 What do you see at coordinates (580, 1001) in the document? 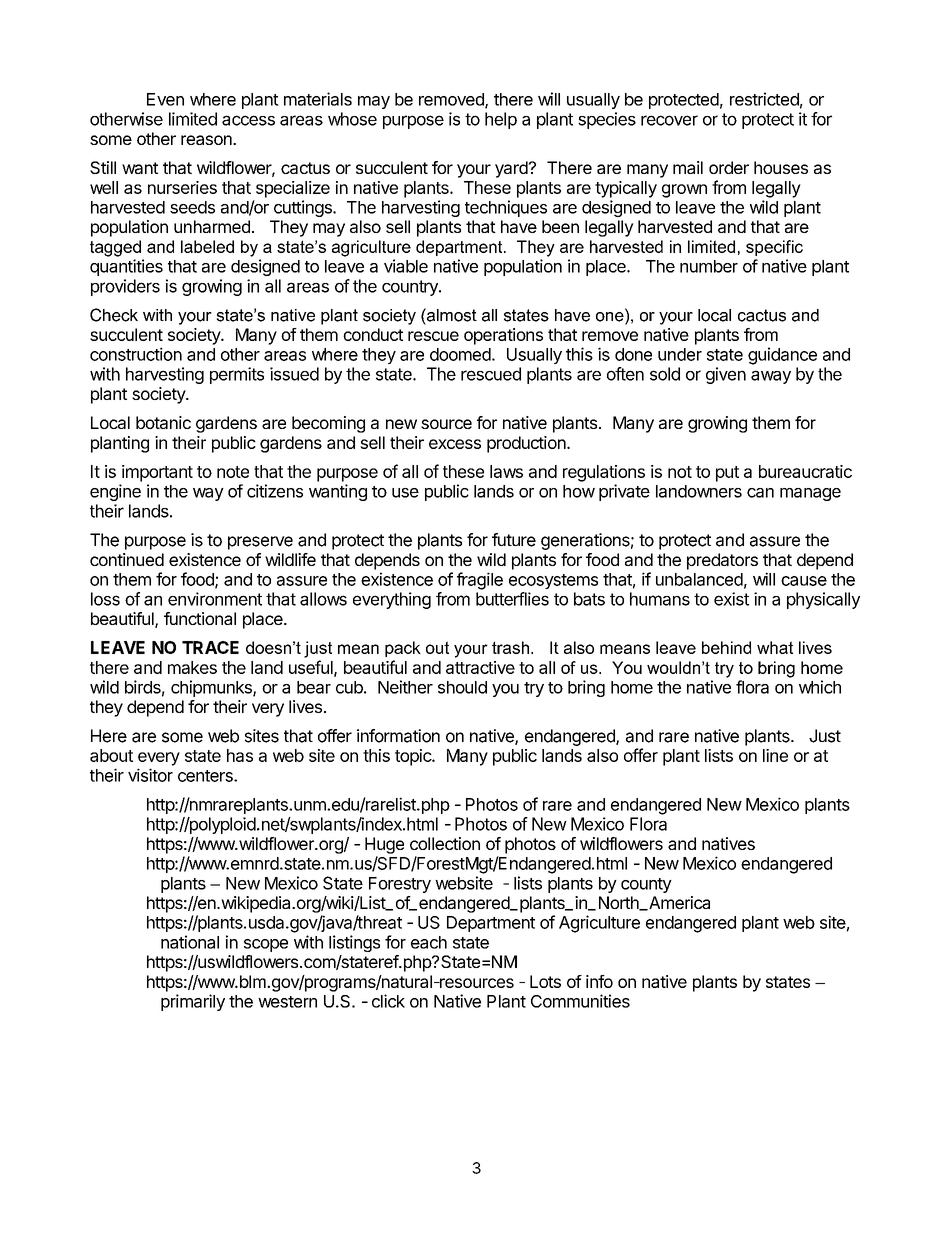
I see `Communities` at bounding box center [580, 1001].
